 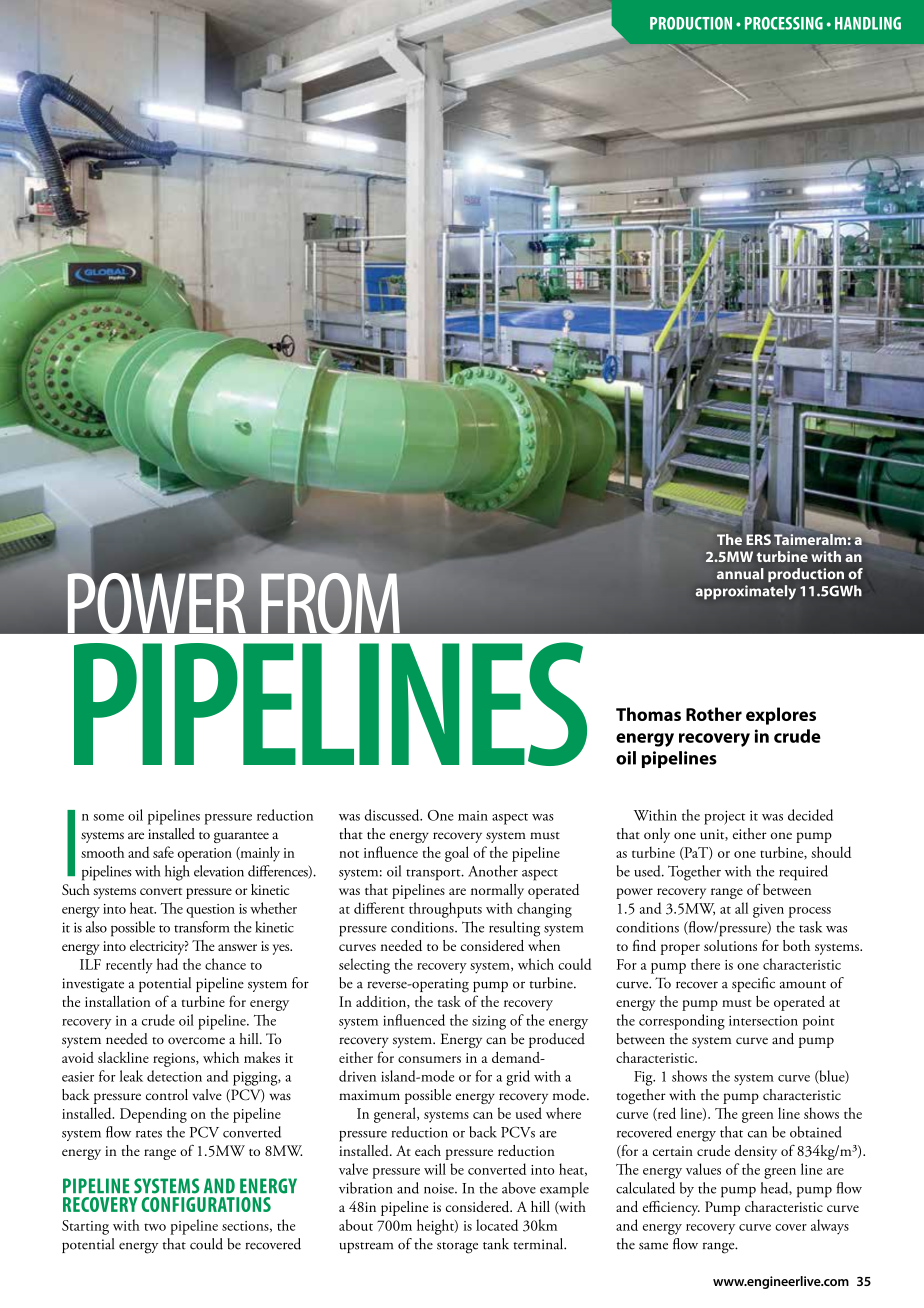 What do you see at coordinates (163, 852) in the screenshot?
I see `safe` at bounding box center [163, 852].
